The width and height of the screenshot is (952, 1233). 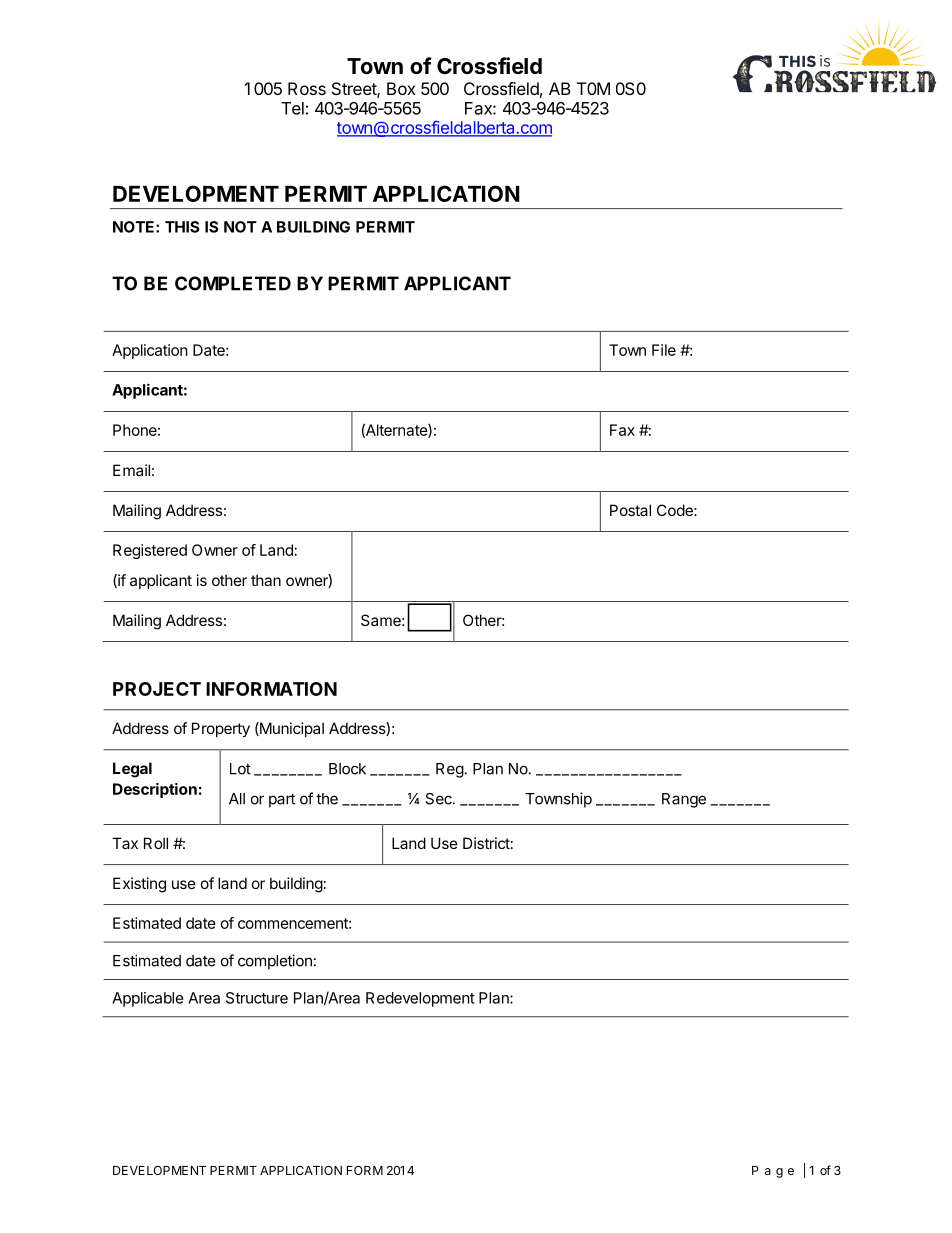 What do you see at coordinates (182, 227) in the screenshot?
I see `THIS` at bounding box center [182, 227].
